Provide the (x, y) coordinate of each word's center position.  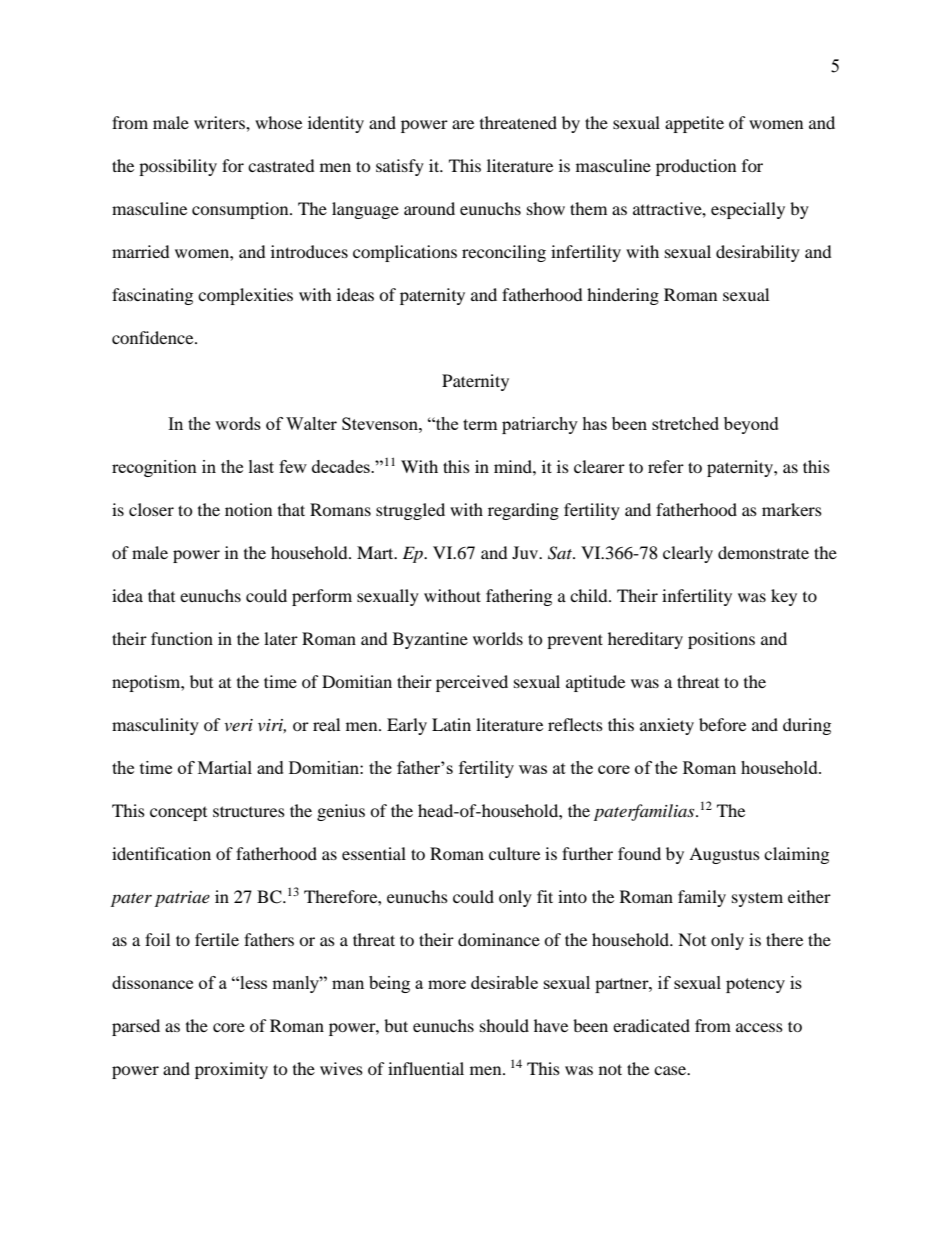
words (238, 423)
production (696, 167)
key (784, 597)
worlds (498, 638)
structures (249, 811)
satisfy (400, 167)
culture (514, 853)
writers (220, 122)
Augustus (724, 855)
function (182, 638)
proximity (231, 1070)
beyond (751, 425)
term (480, 424)
